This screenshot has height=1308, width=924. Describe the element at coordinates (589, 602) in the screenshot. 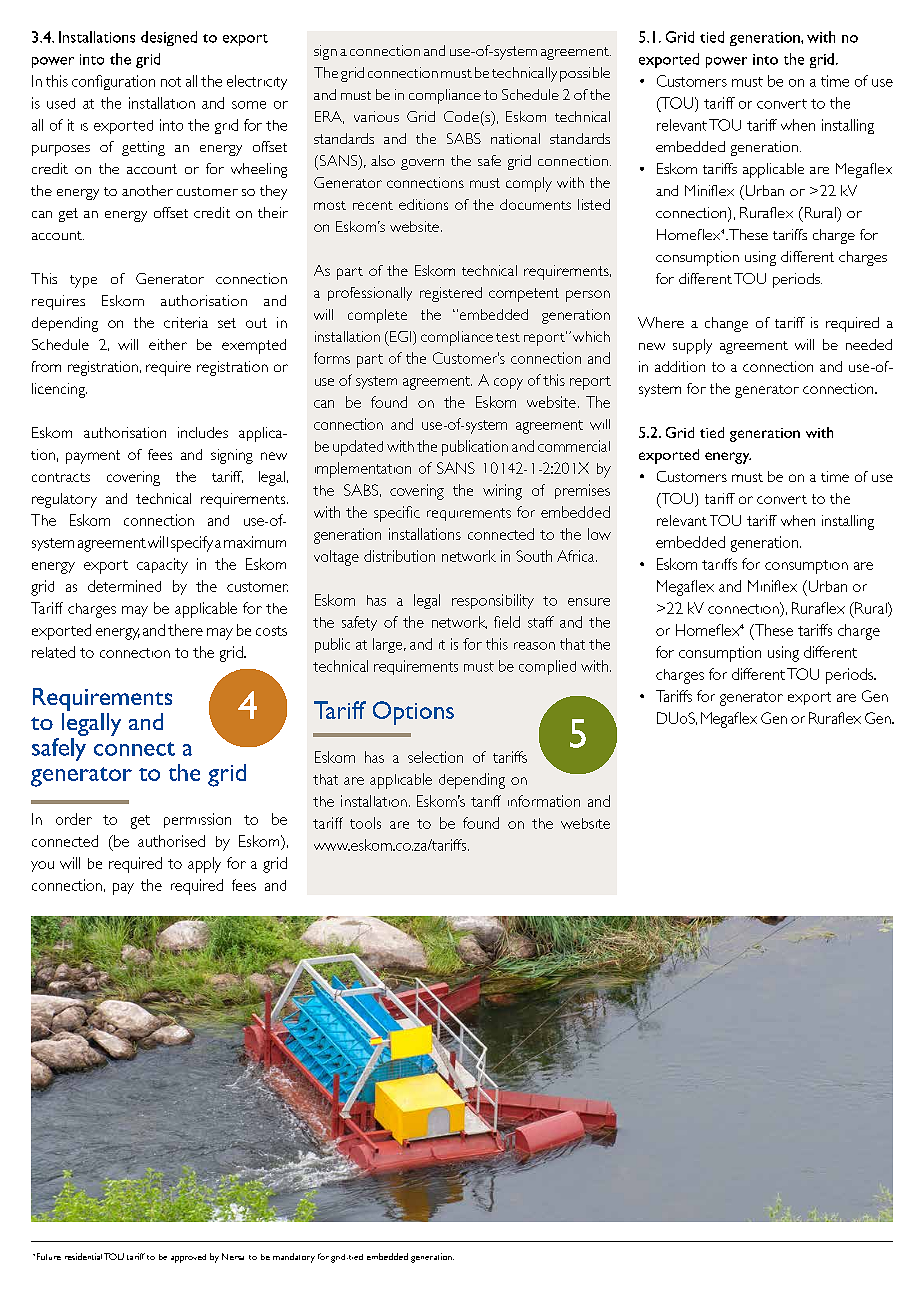

I see `ensure` at that location.
